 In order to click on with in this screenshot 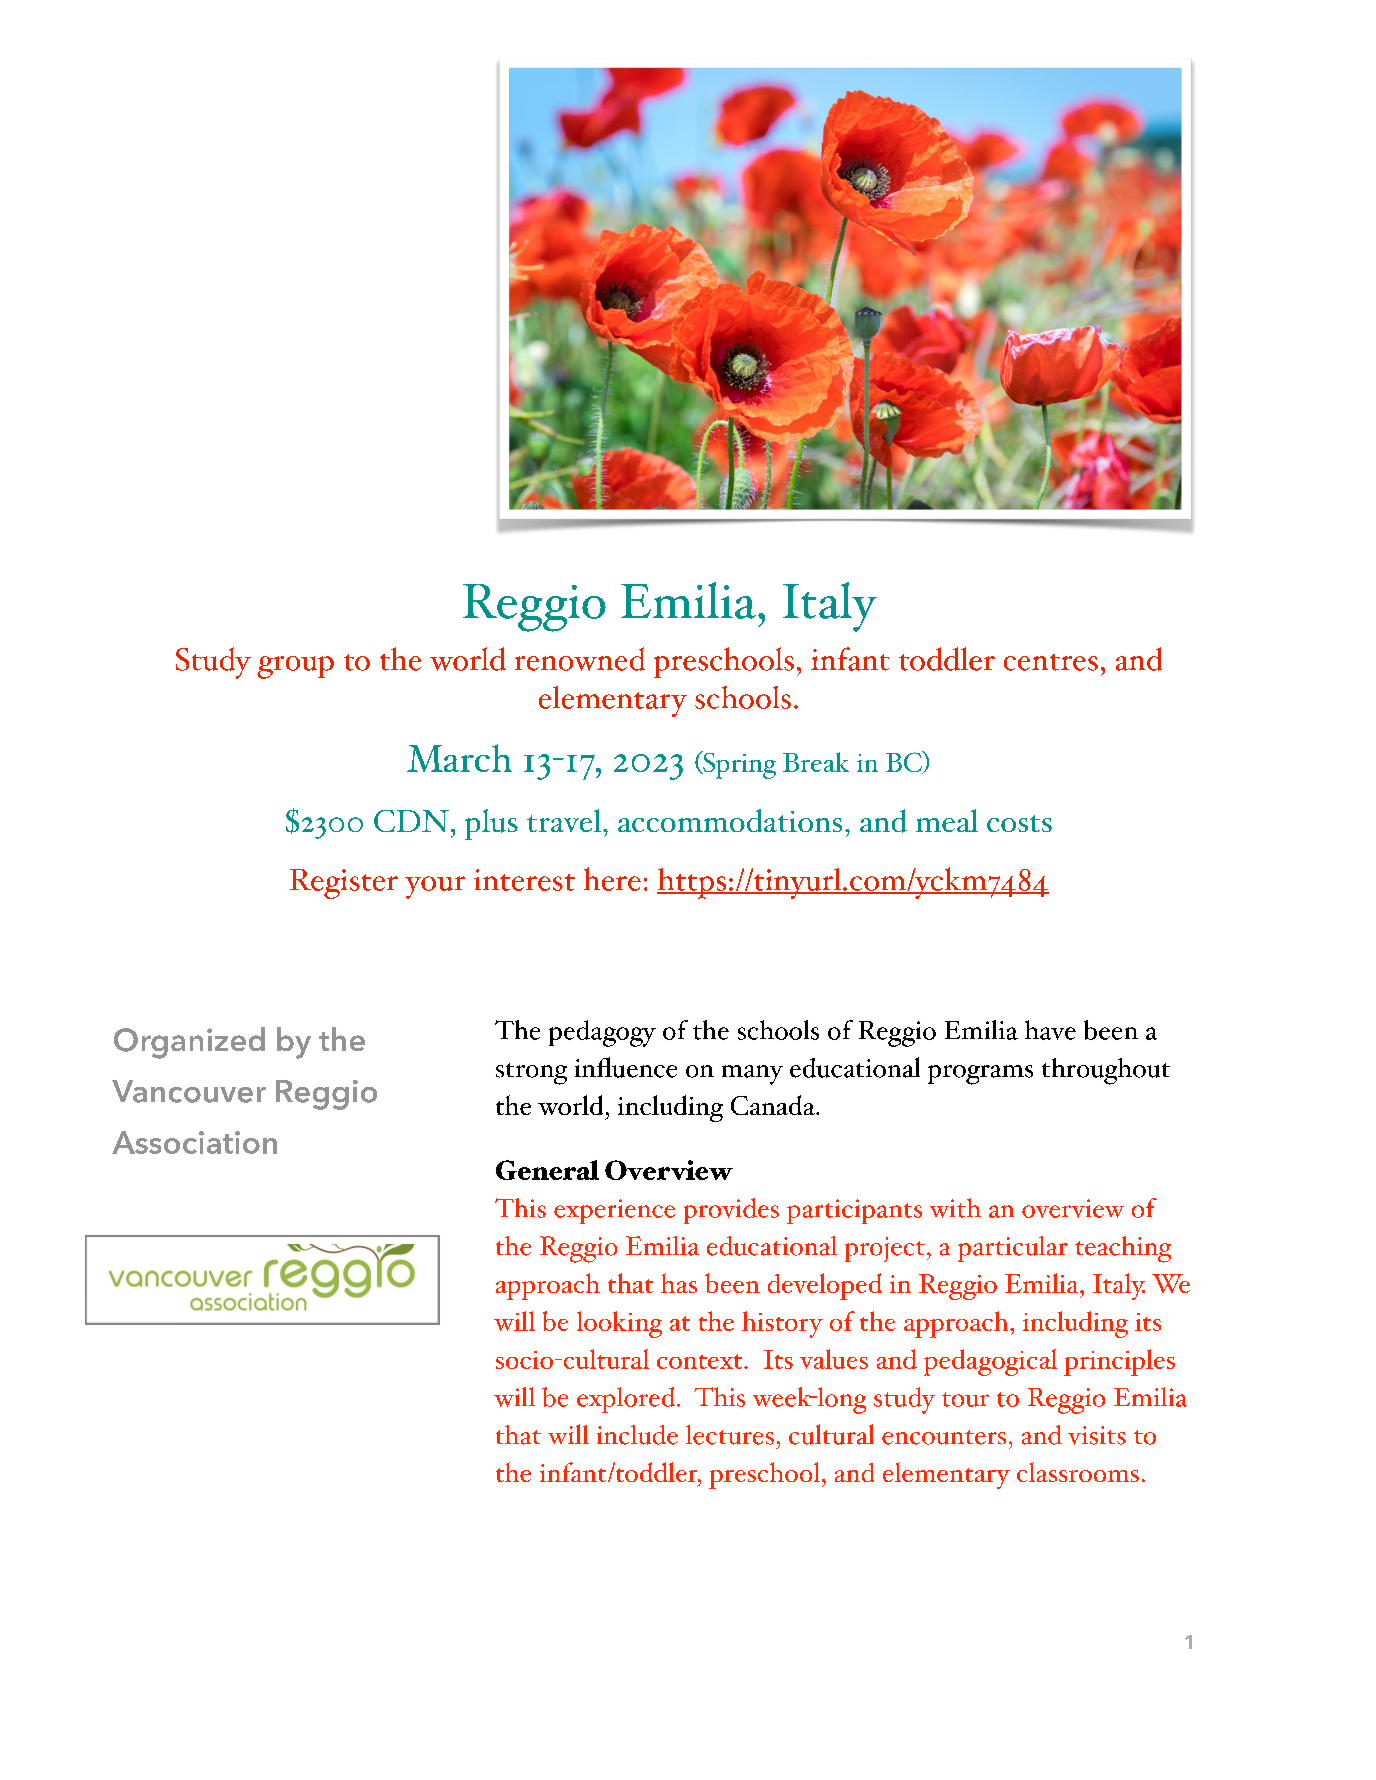, I will do `click(955, 1208)`.
